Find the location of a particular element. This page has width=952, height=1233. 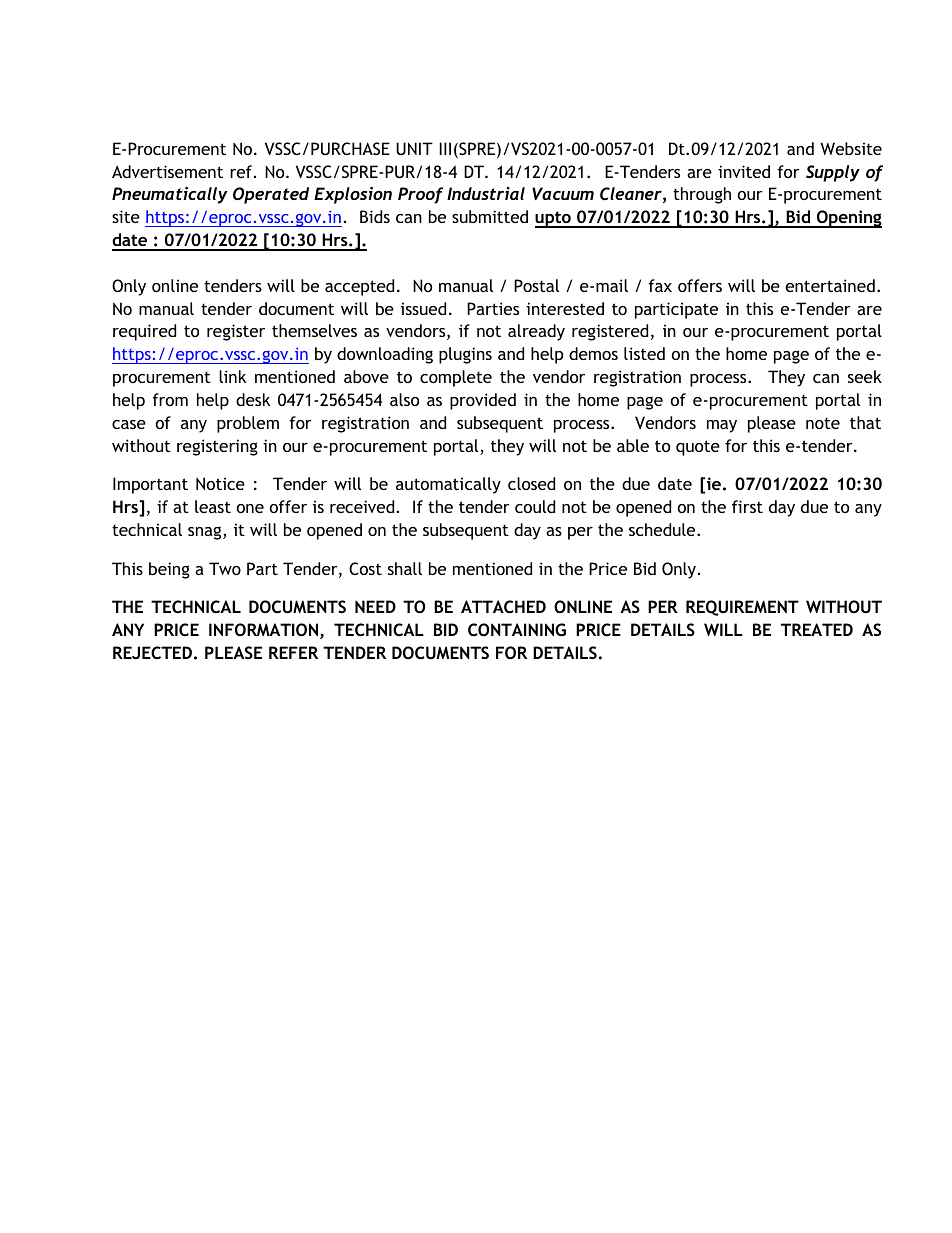

Notice is located at coordinates (220, 483).
